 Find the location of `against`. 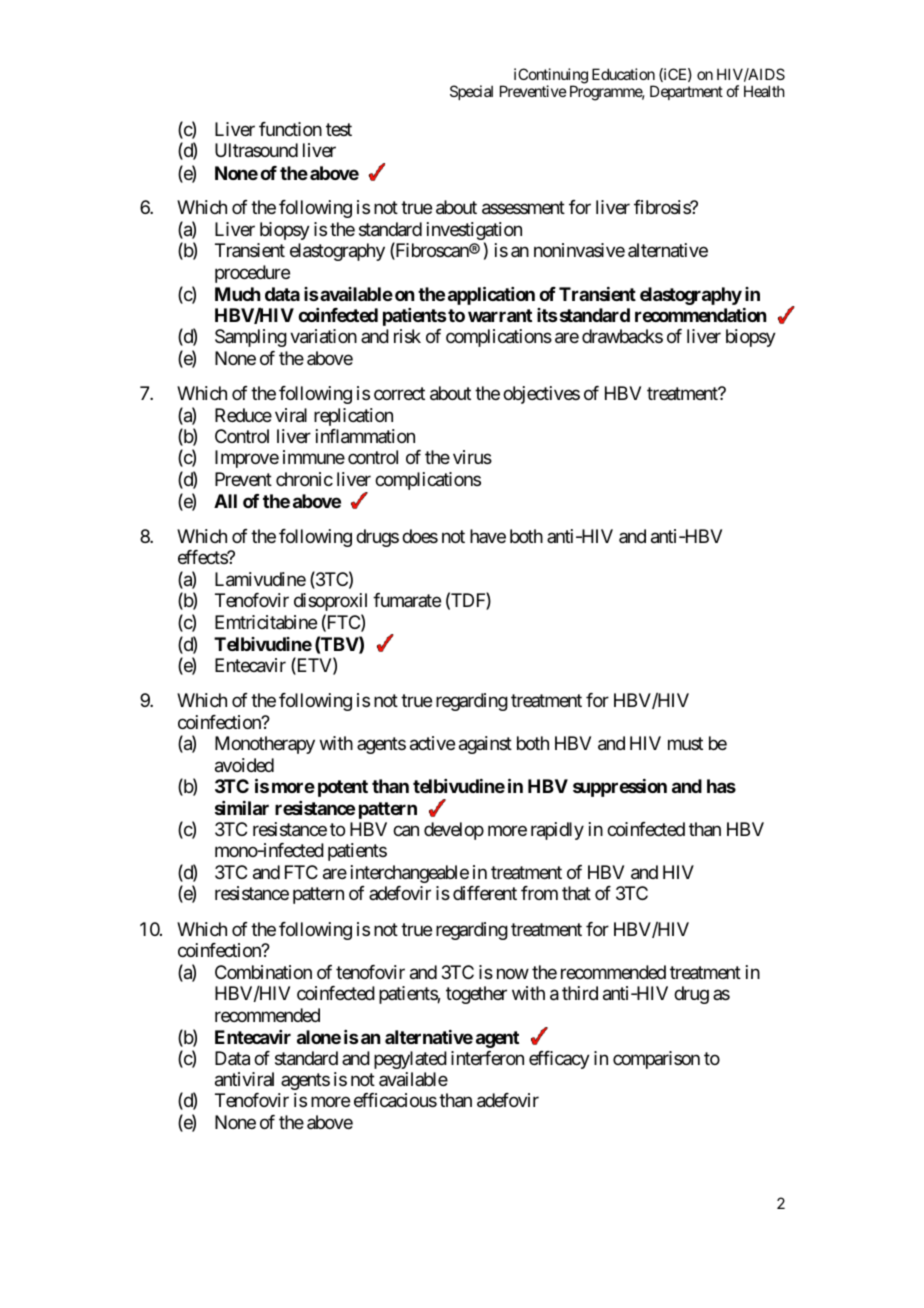

against is located at coordinates (485, 745).
